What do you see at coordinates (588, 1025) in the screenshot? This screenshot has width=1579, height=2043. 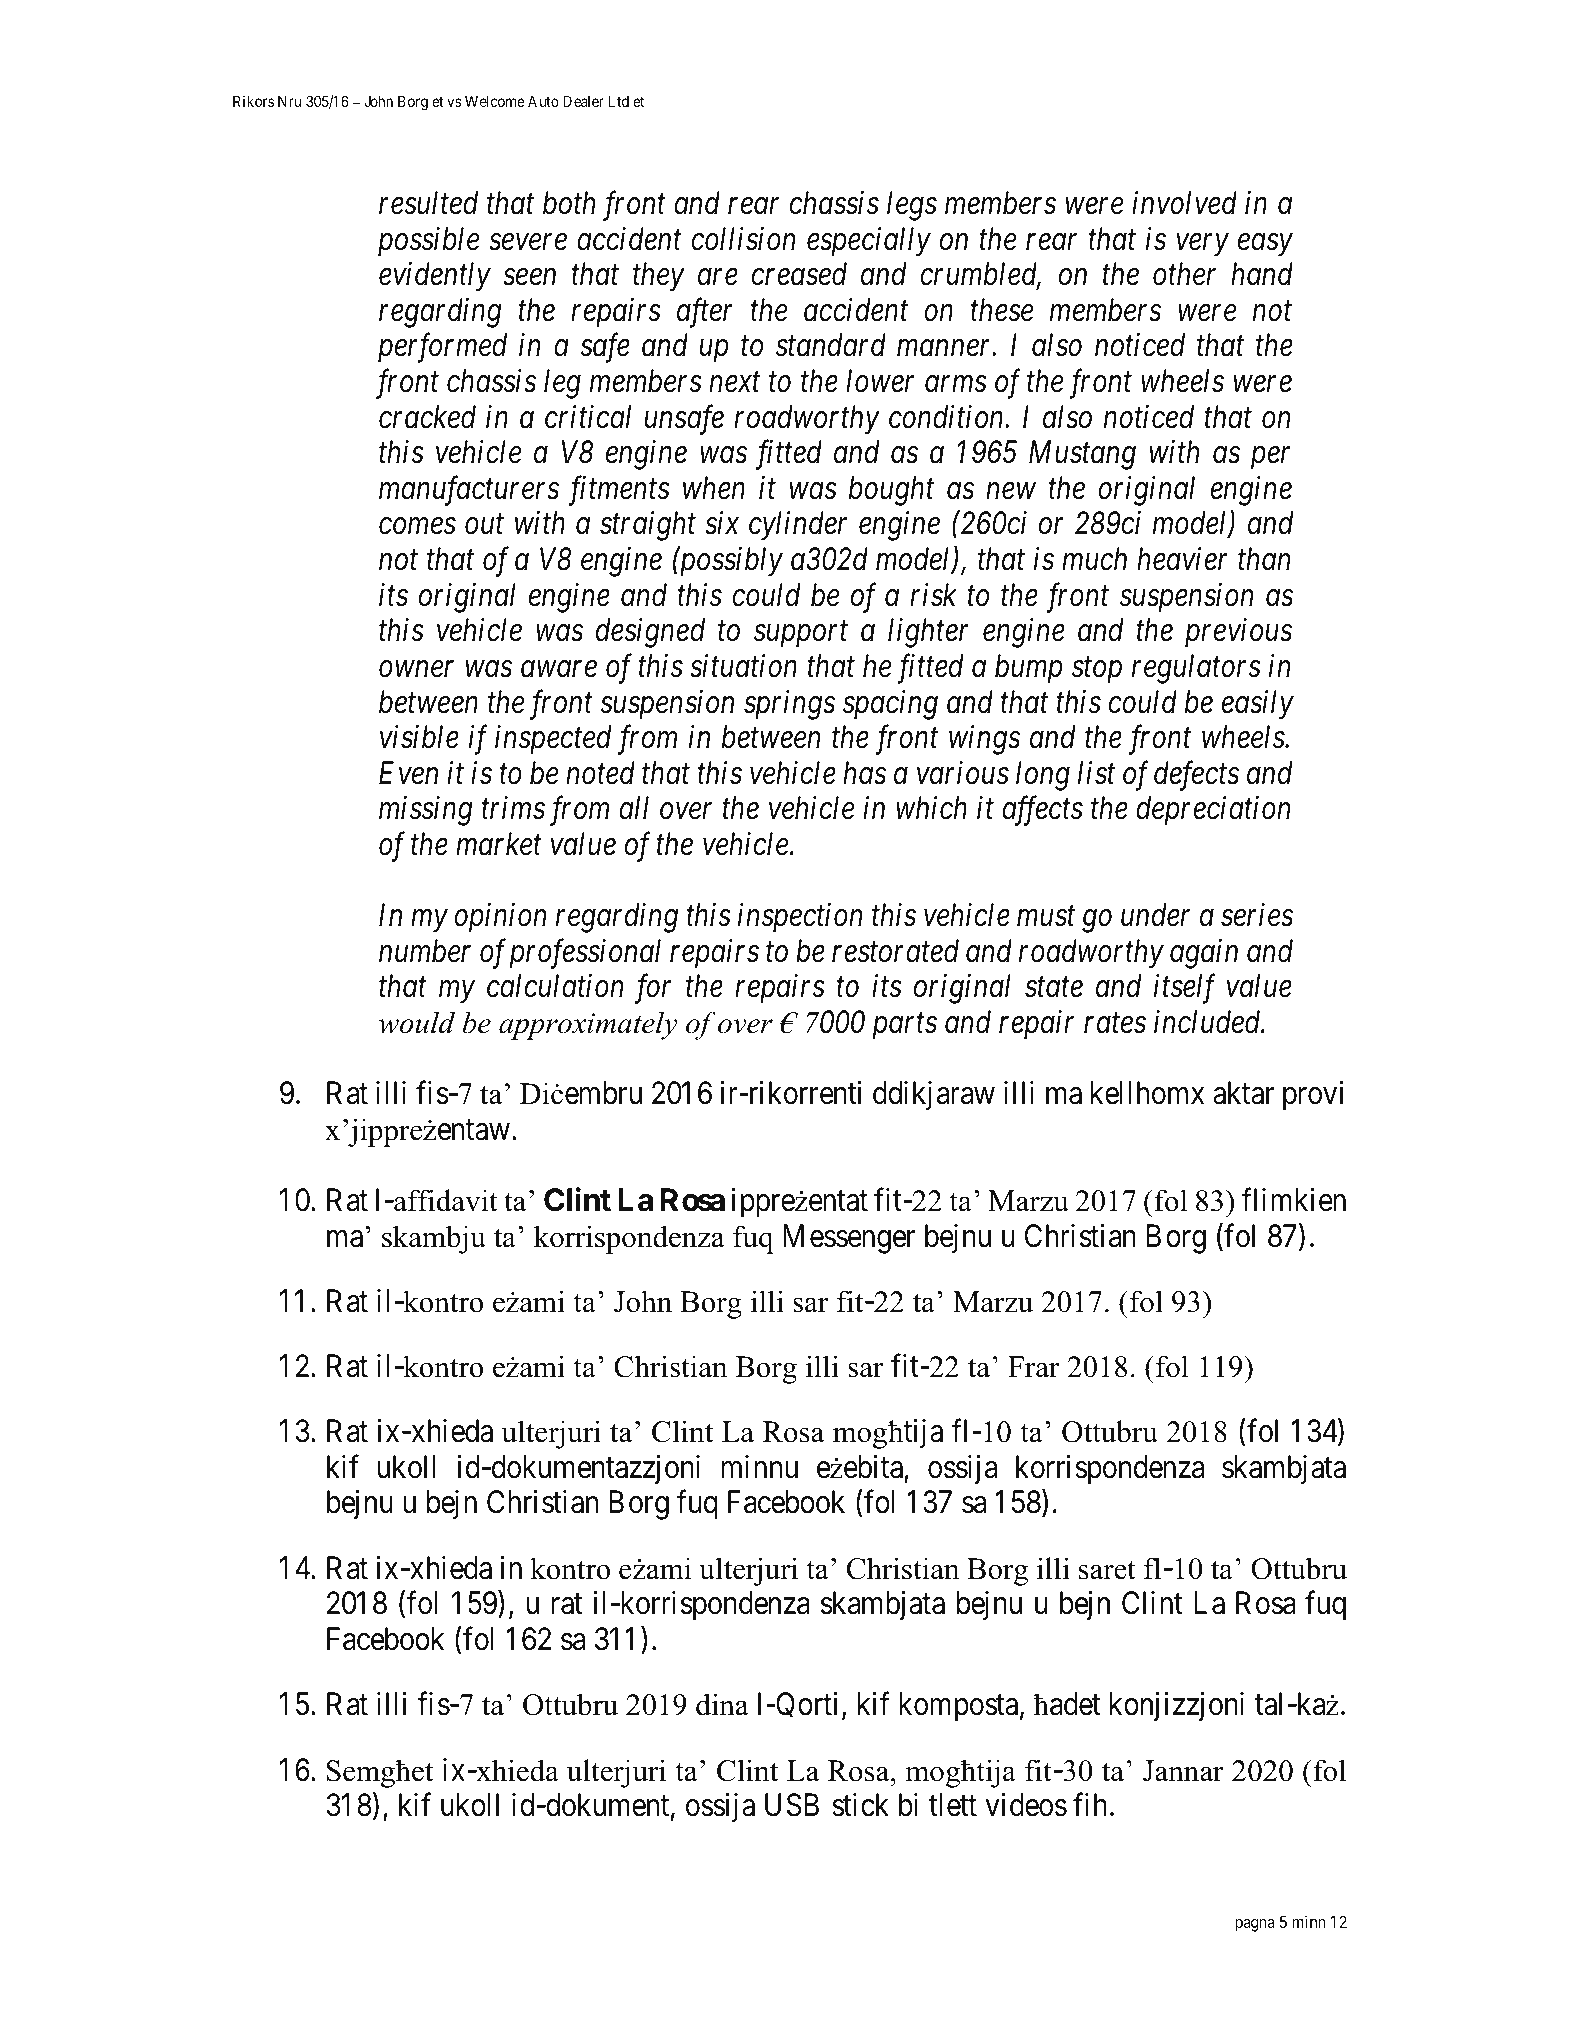 I see `approximately` at bounding box center [588, 1025].
